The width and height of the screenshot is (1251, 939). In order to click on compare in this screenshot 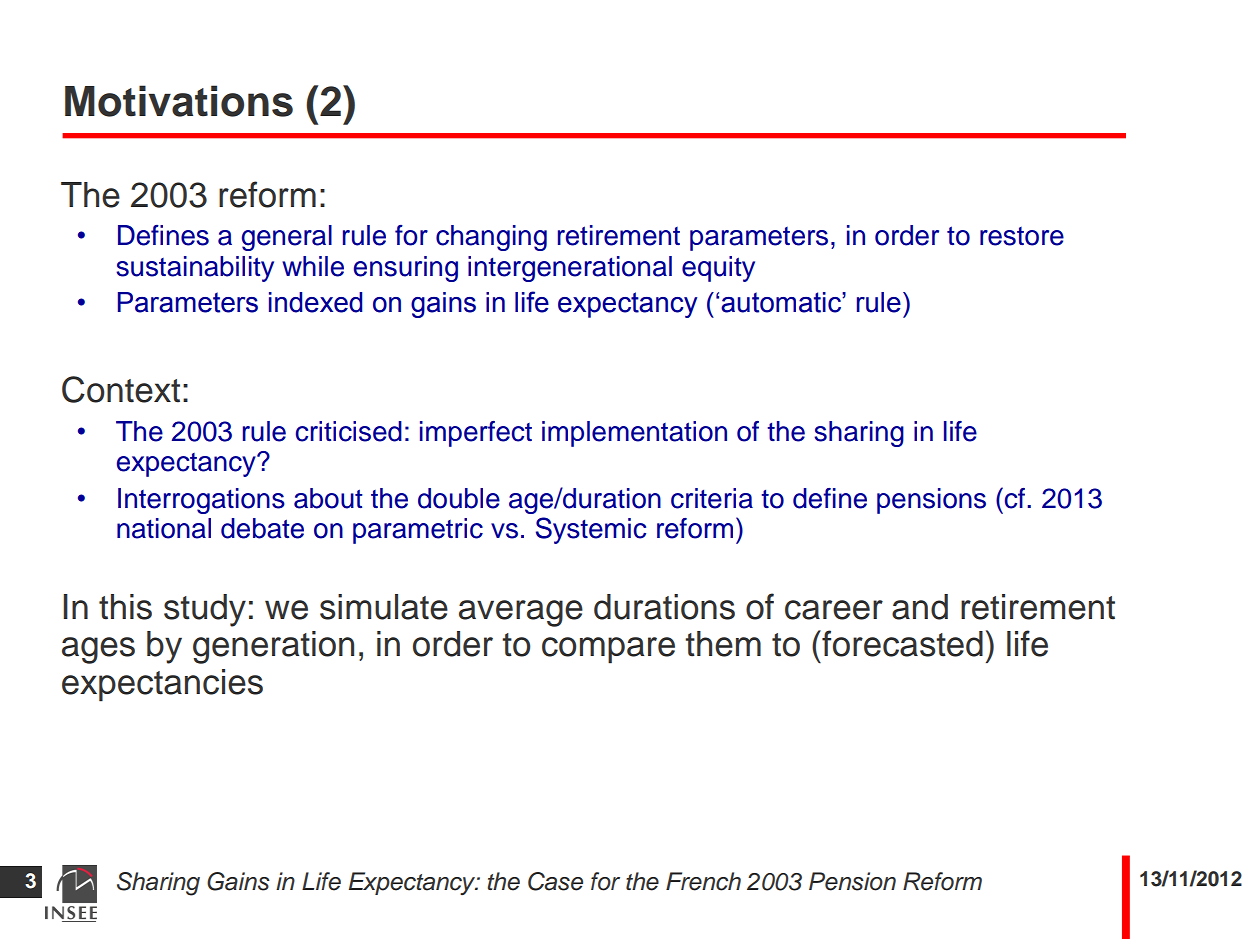, I will do `click(608, 650)`.
